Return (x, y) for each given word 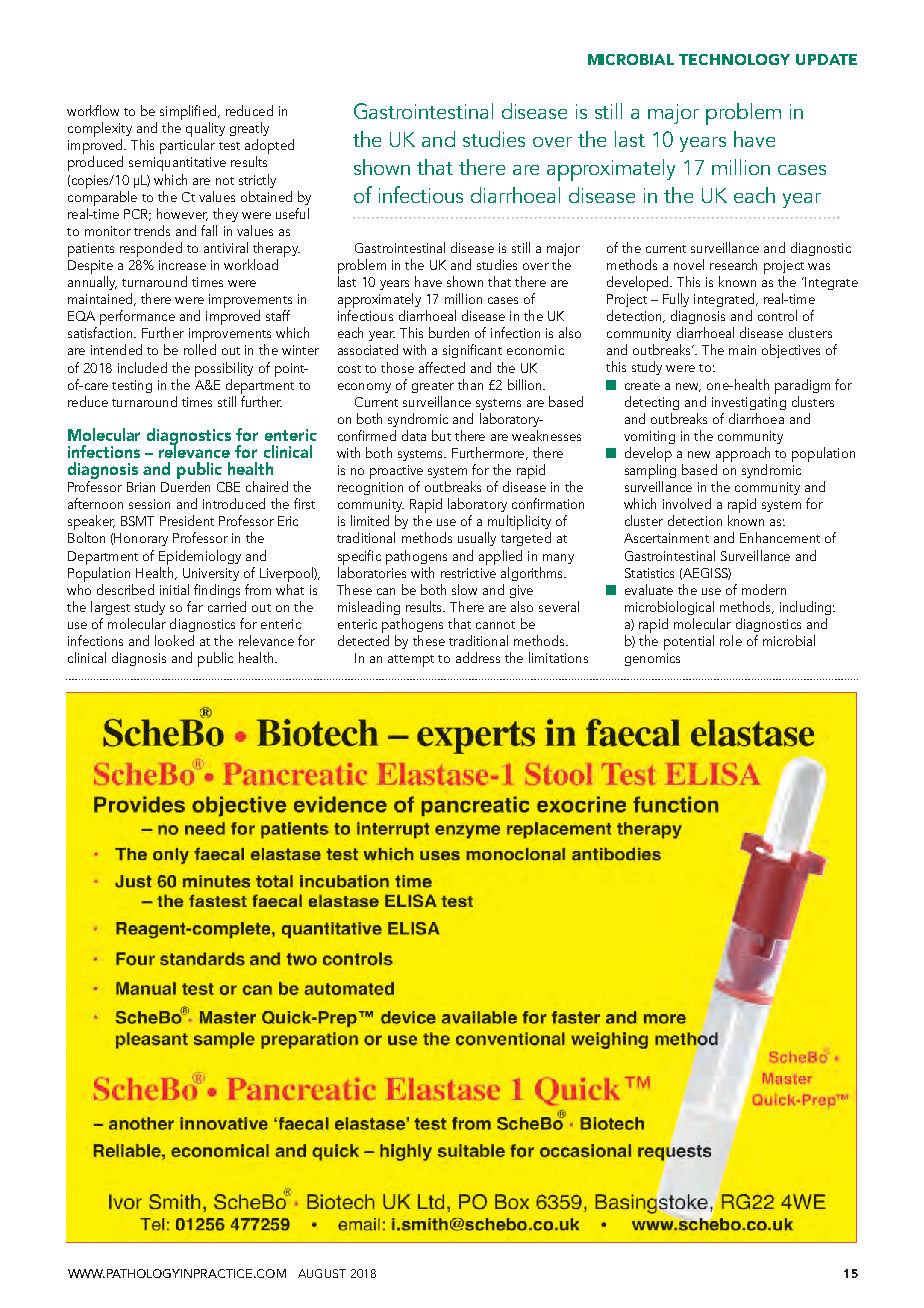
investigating (749, 403)
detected (363, 640)
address (478, 657)
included (142, 367)
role (731, 640)
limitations (558, 657)
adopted (269, 148)
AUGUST (322, 1273)
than (470, 384)
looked (174, 640)
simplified (189, 114)
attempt (411, 661)
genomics (652, 659)
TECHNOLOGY (734, 59)
